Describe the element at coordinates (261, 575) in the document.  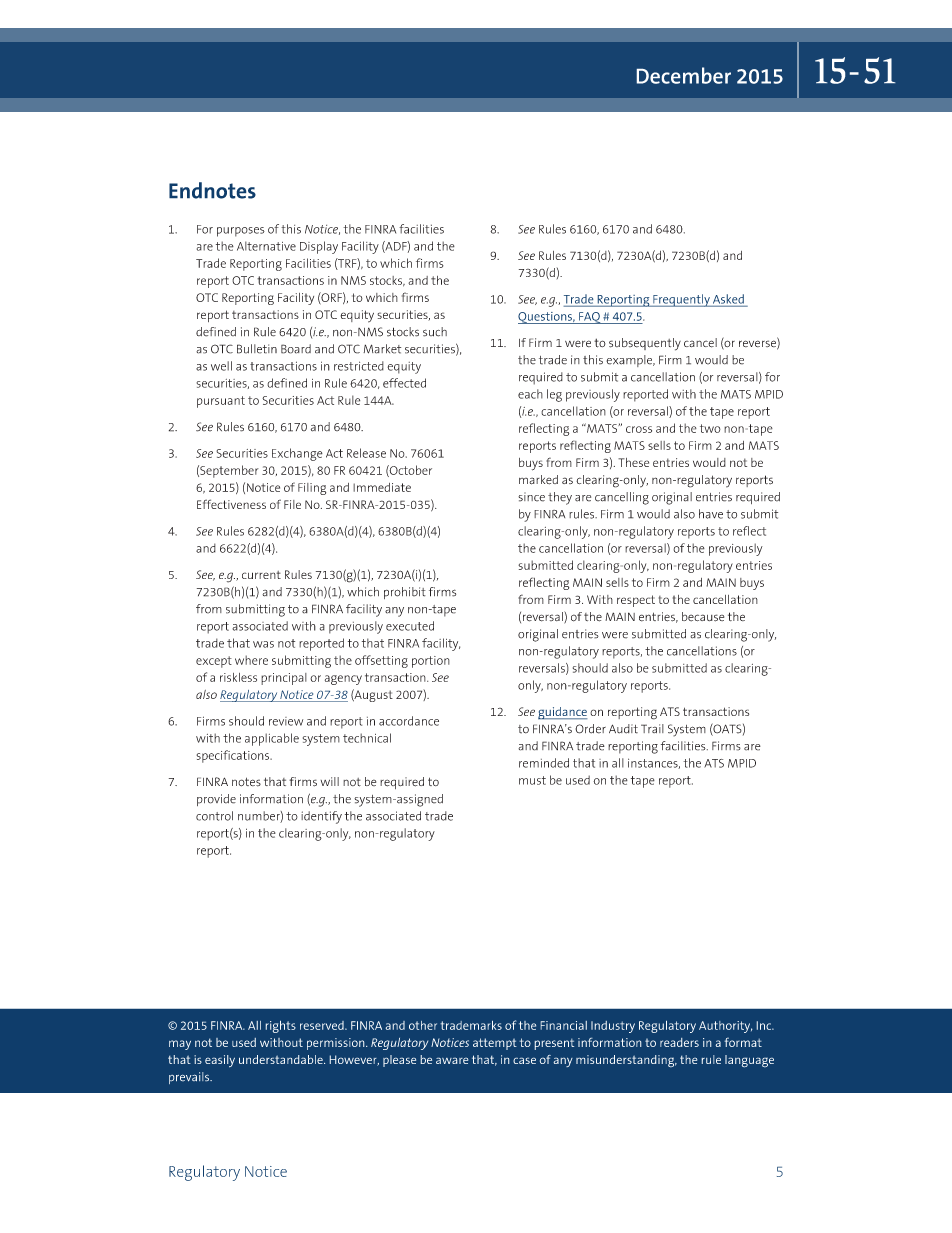
I see `current` at that location.
